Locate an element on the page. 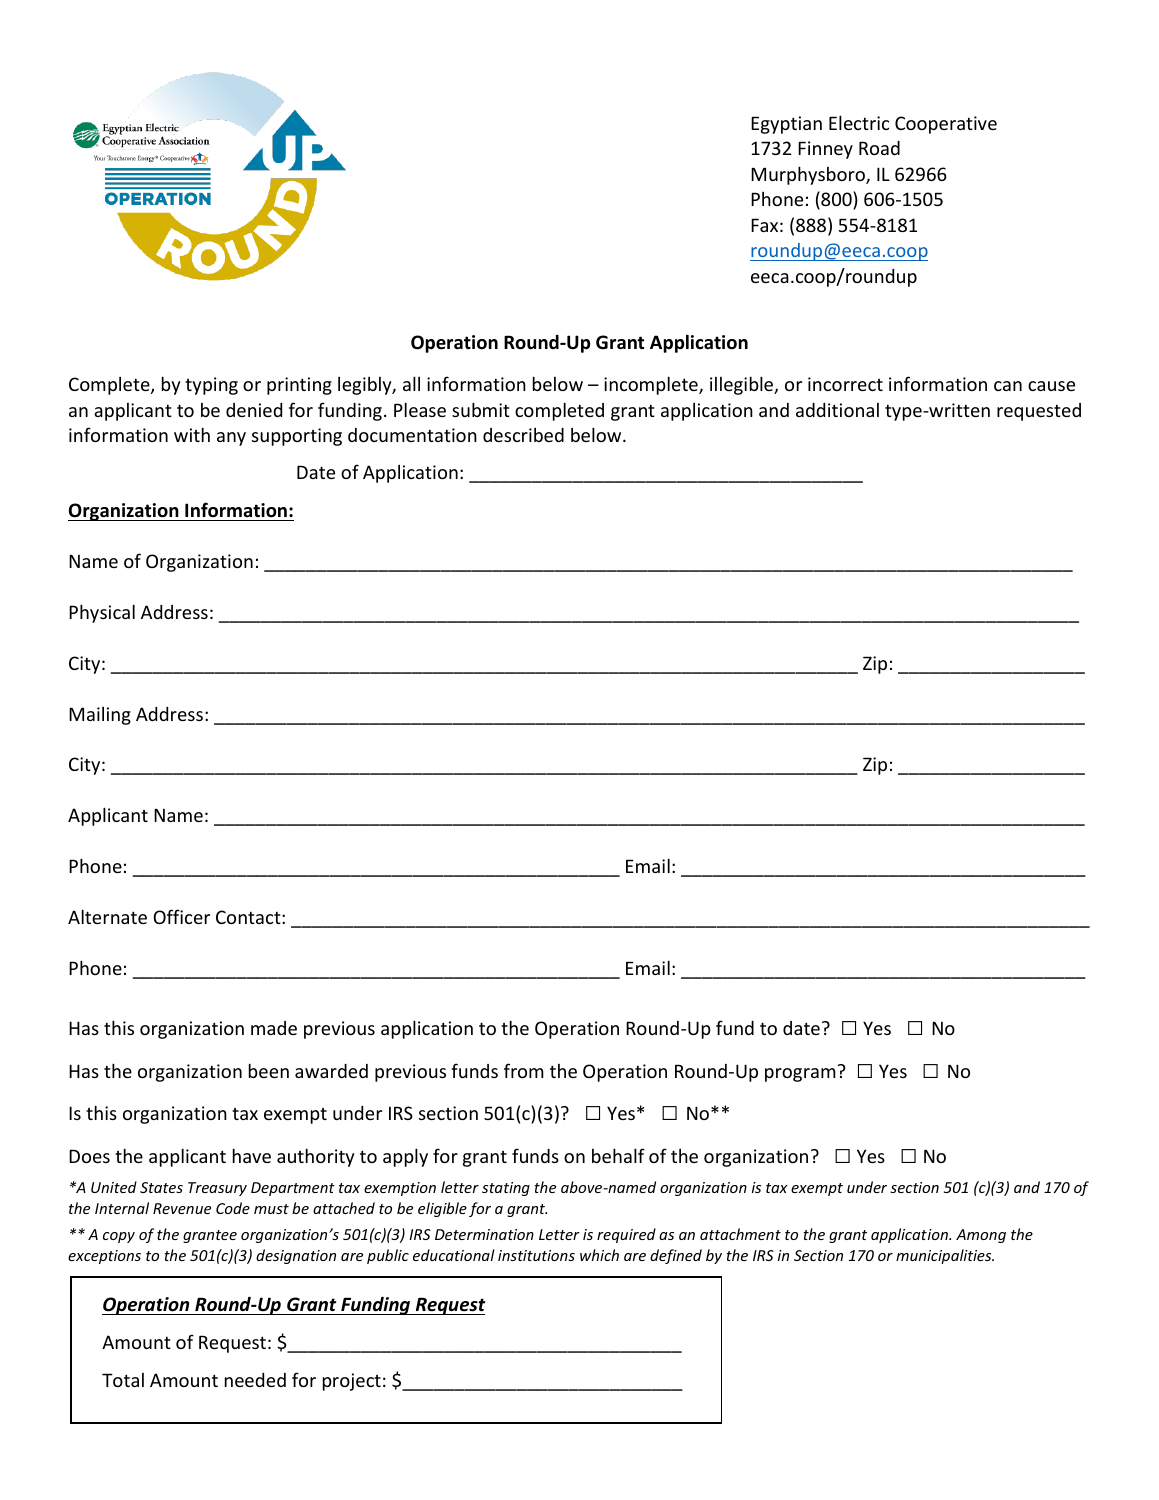 The width and height of the document is (1159, 1500). Officer is located at coordinates (181, 916).
